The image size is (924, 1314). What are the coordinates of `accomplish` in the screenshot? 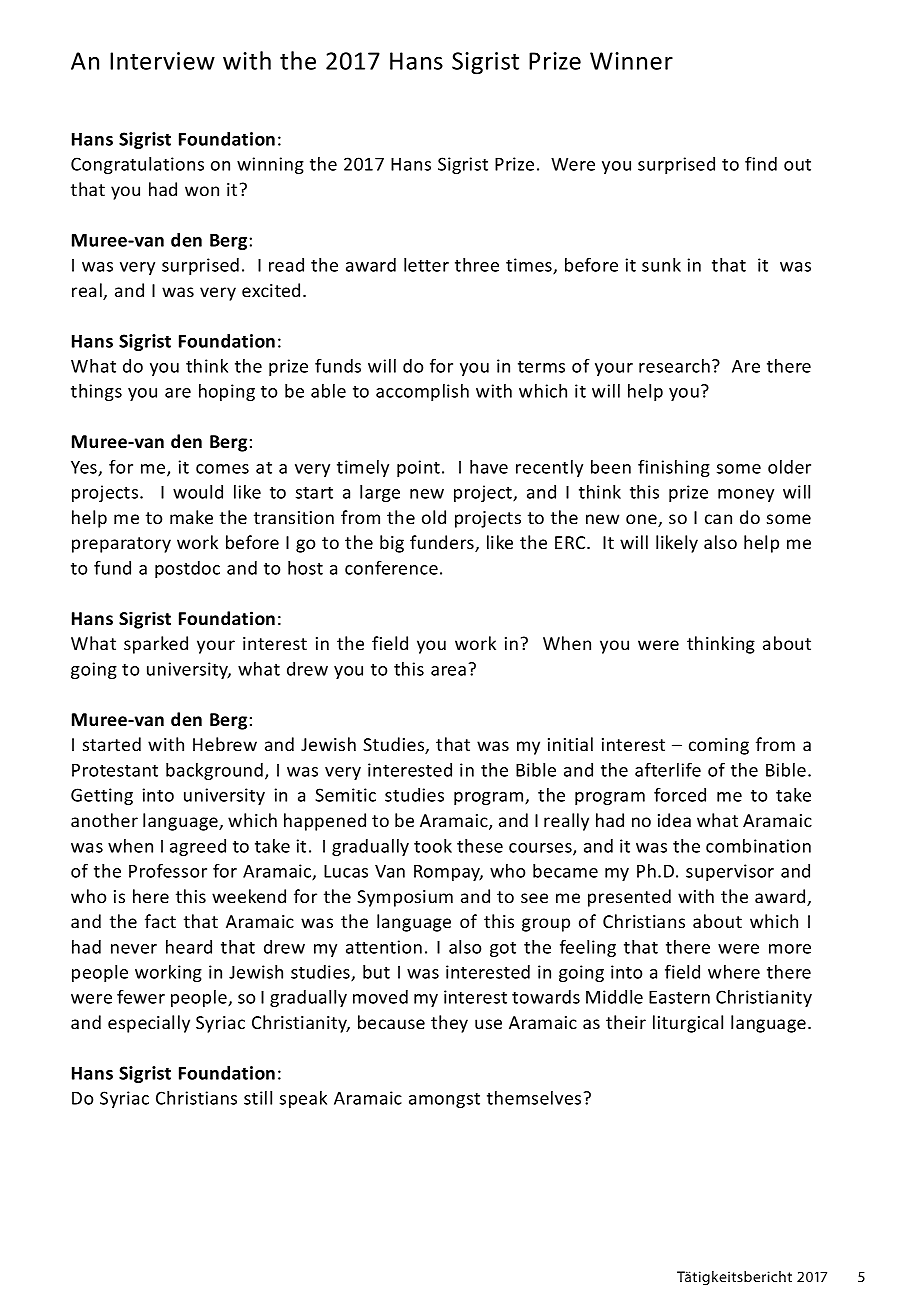 It's located at (422, 392).
